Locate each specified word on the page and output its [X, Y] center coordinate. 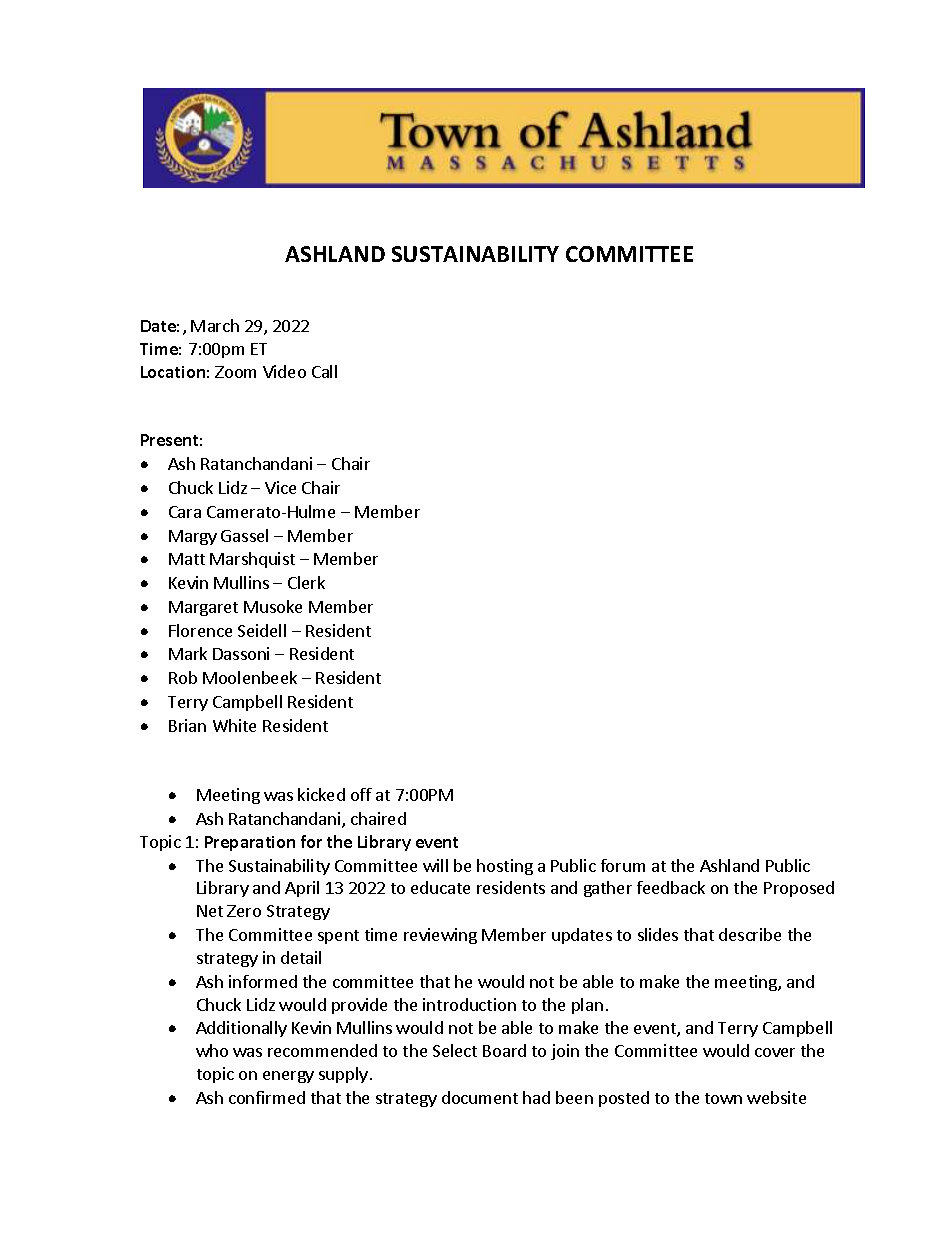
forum [623, 865]
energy [288, 1077]
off [361, 794]
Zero [244, 911]
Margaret [203, 608]
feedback [671, 887]
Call [324, 371]
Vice [280, 487]
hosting [505, 867]
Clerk [306, 582]
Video [284, 371]
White [234, 725]
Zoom [235, 372]
